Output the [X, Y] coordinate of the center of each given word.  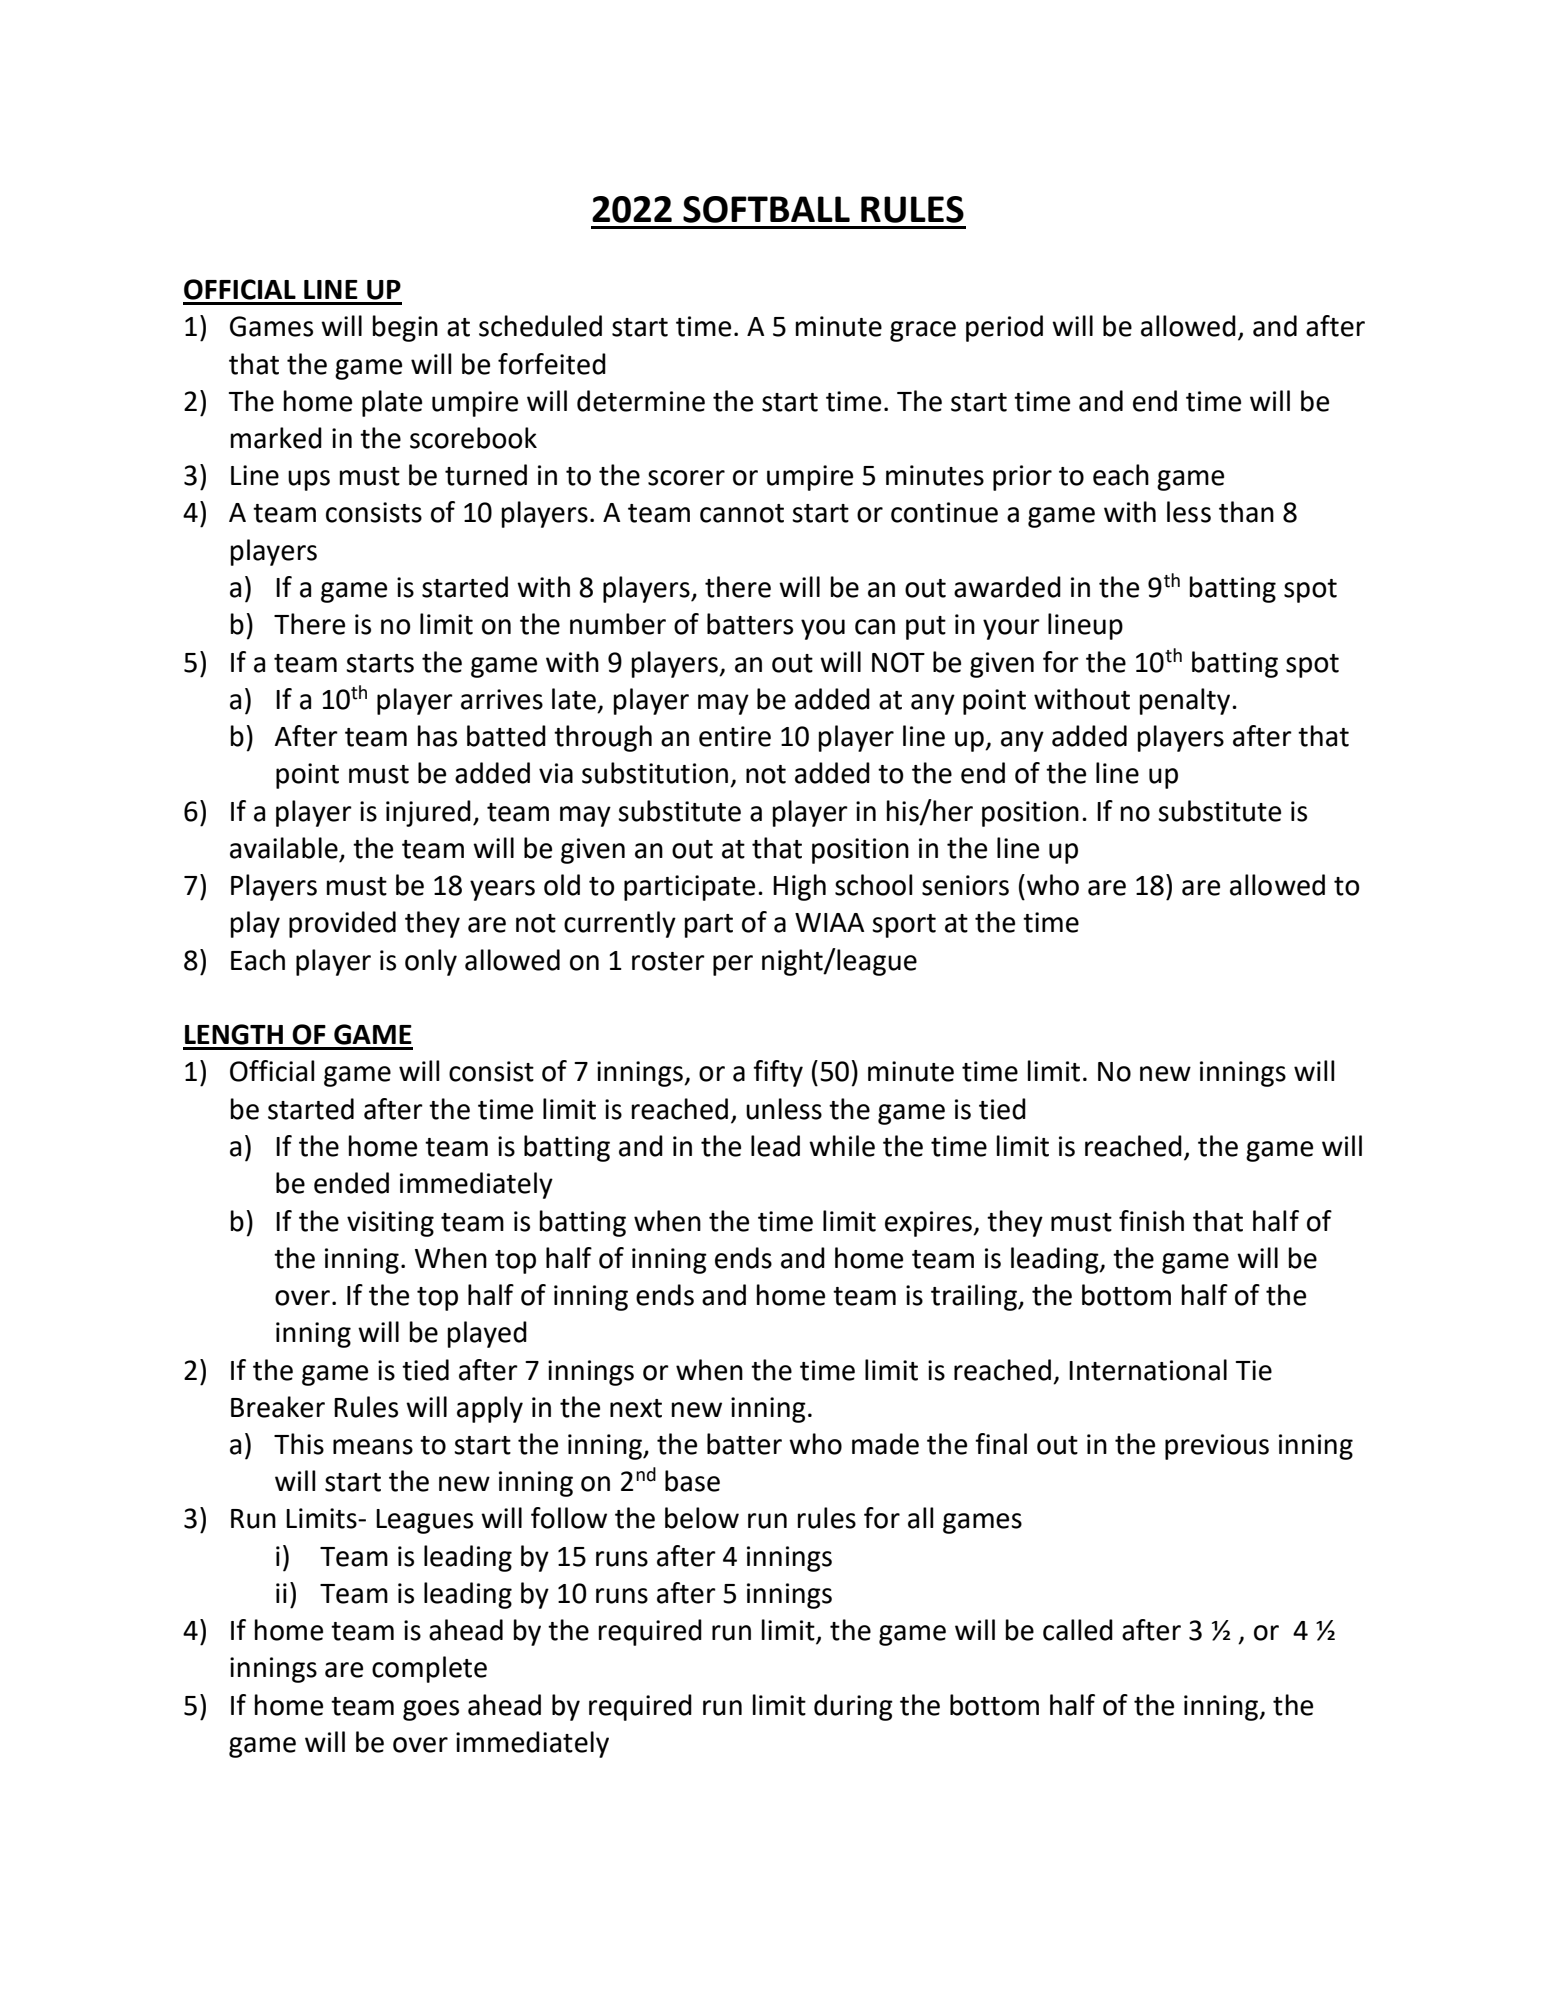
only [431, 962]
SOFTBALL [766, 209]
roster [668, 961]
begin [405, 328]
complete [429, 1669]
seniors [965, 885]
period [1004, 328]
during [853, 1707]
